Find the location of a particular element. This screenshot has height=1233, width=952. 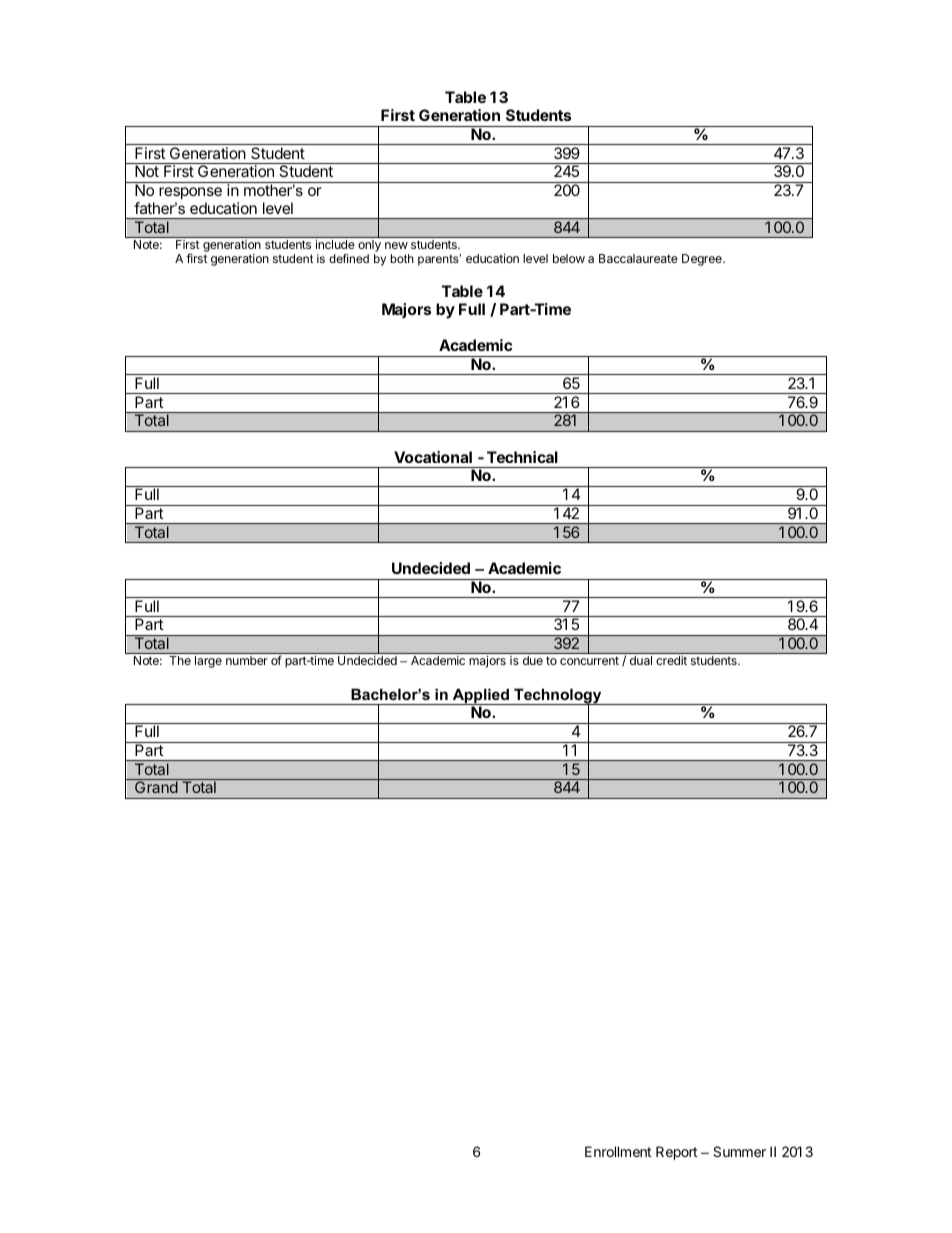

Summer is located at coordinates (739, 1151).
